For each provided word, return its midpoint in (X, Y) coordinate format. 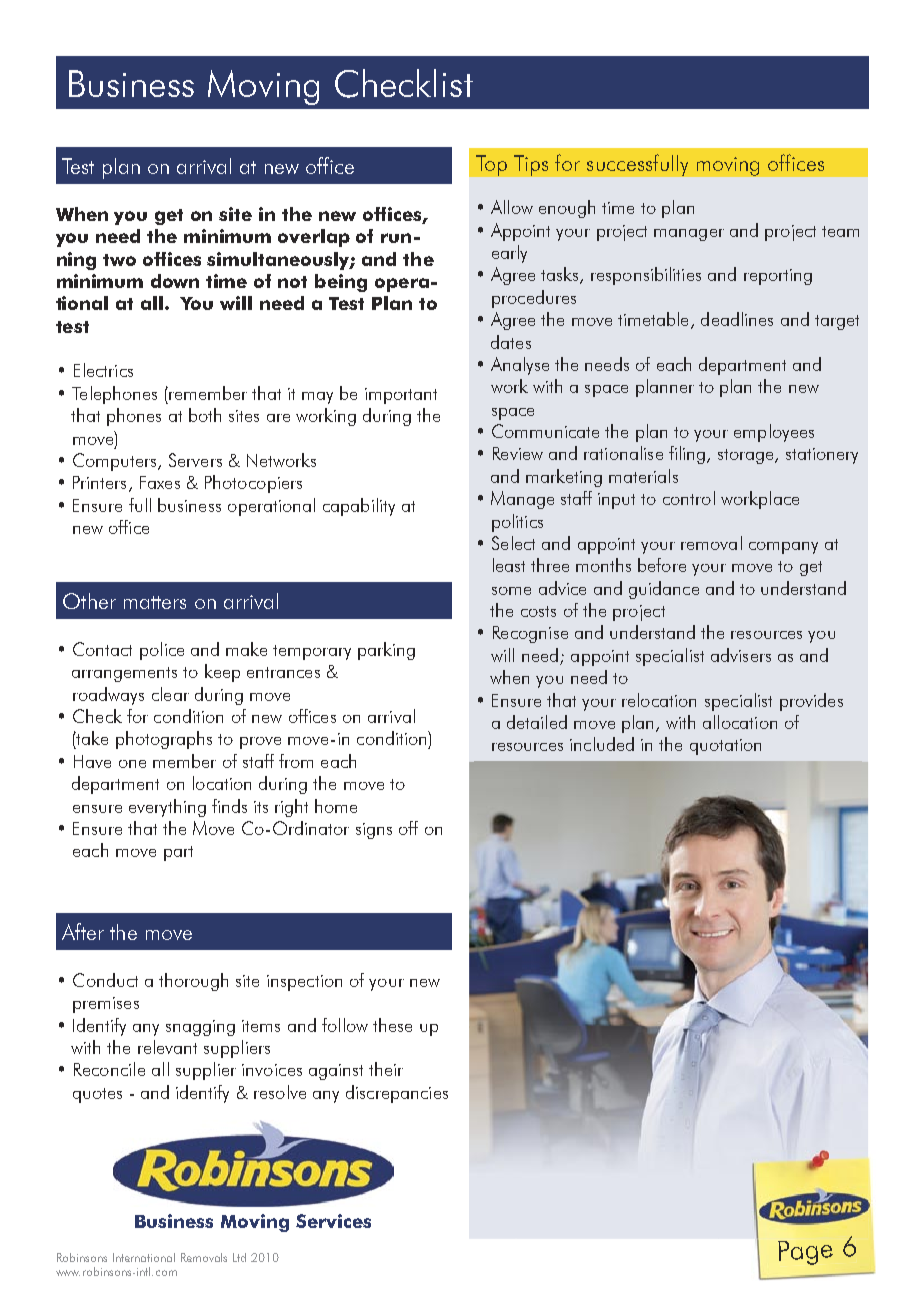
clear (170, 694)
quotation (725, 747)
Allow (512, 207)
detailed (537, 722)
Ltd (239, 1257)
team (840, 231)
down (175, 281)
